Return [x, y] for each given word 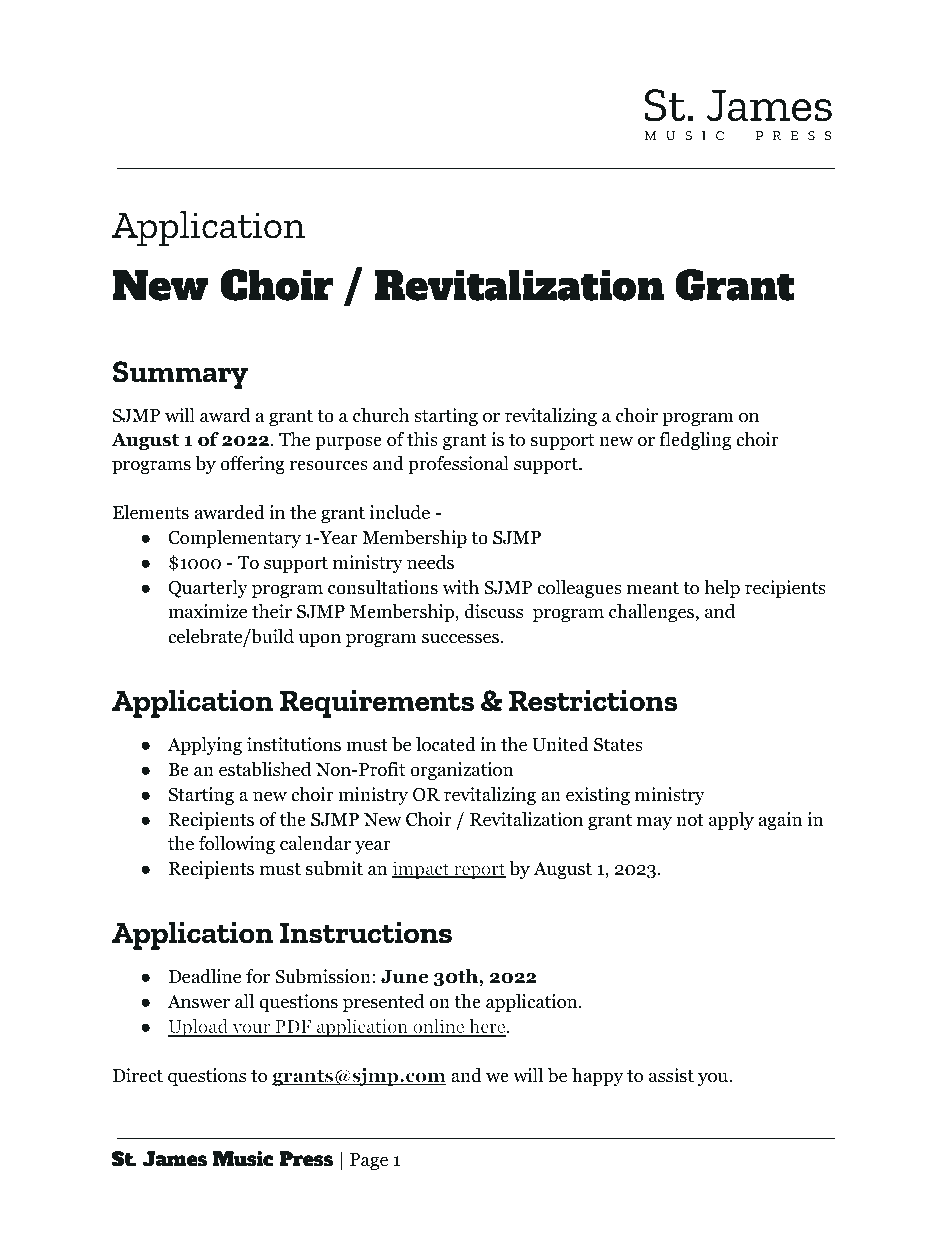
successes [460, 638]
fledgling [695, 441]
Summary [180, 375]
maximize [207, 611]
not [690, 820]
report [479, 871]
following [237, 845]
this [422, 439]
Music [243, 1159]
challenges [651, 613]
